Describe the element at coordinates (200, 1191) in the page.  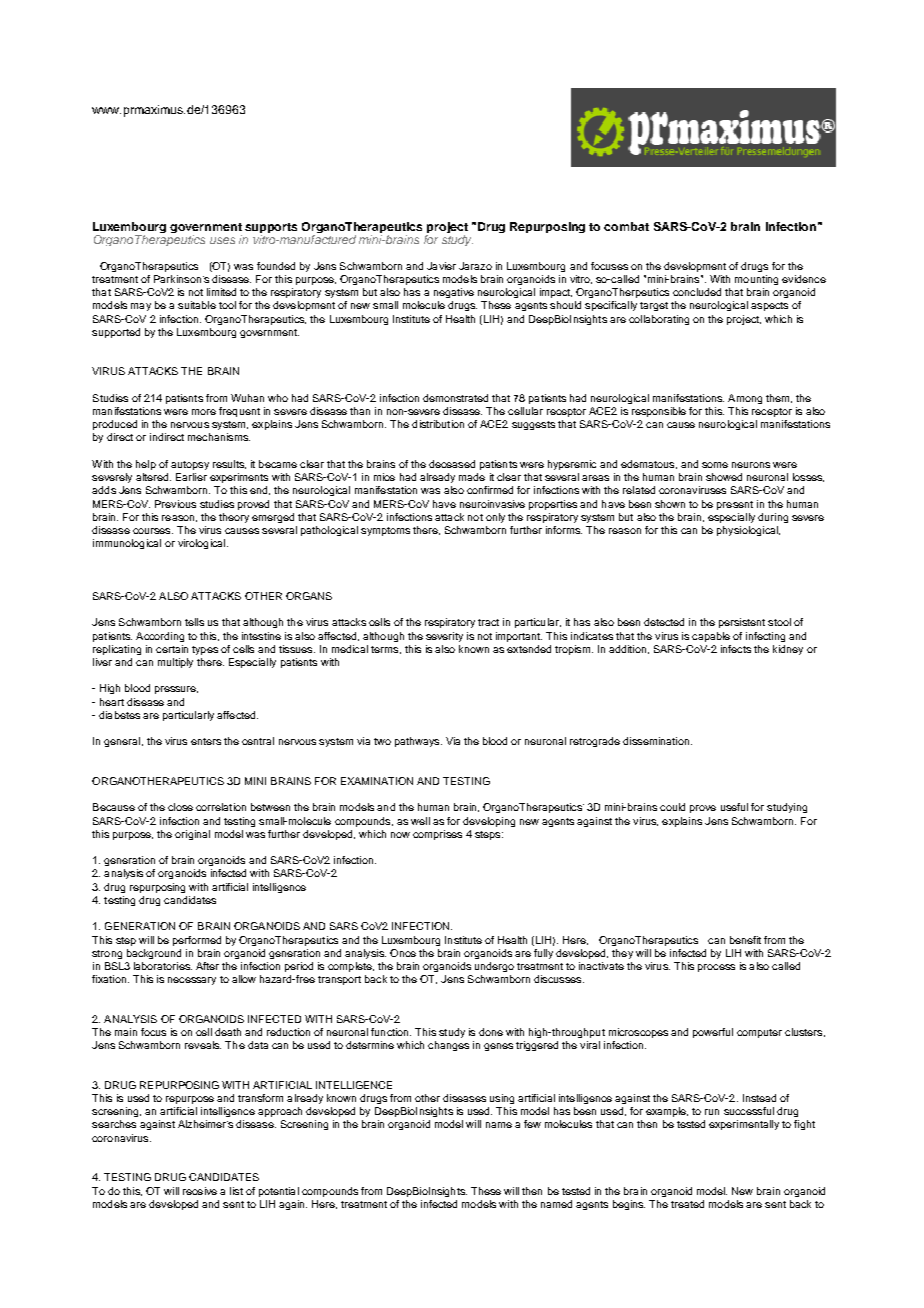
I see `receive` at that location.
